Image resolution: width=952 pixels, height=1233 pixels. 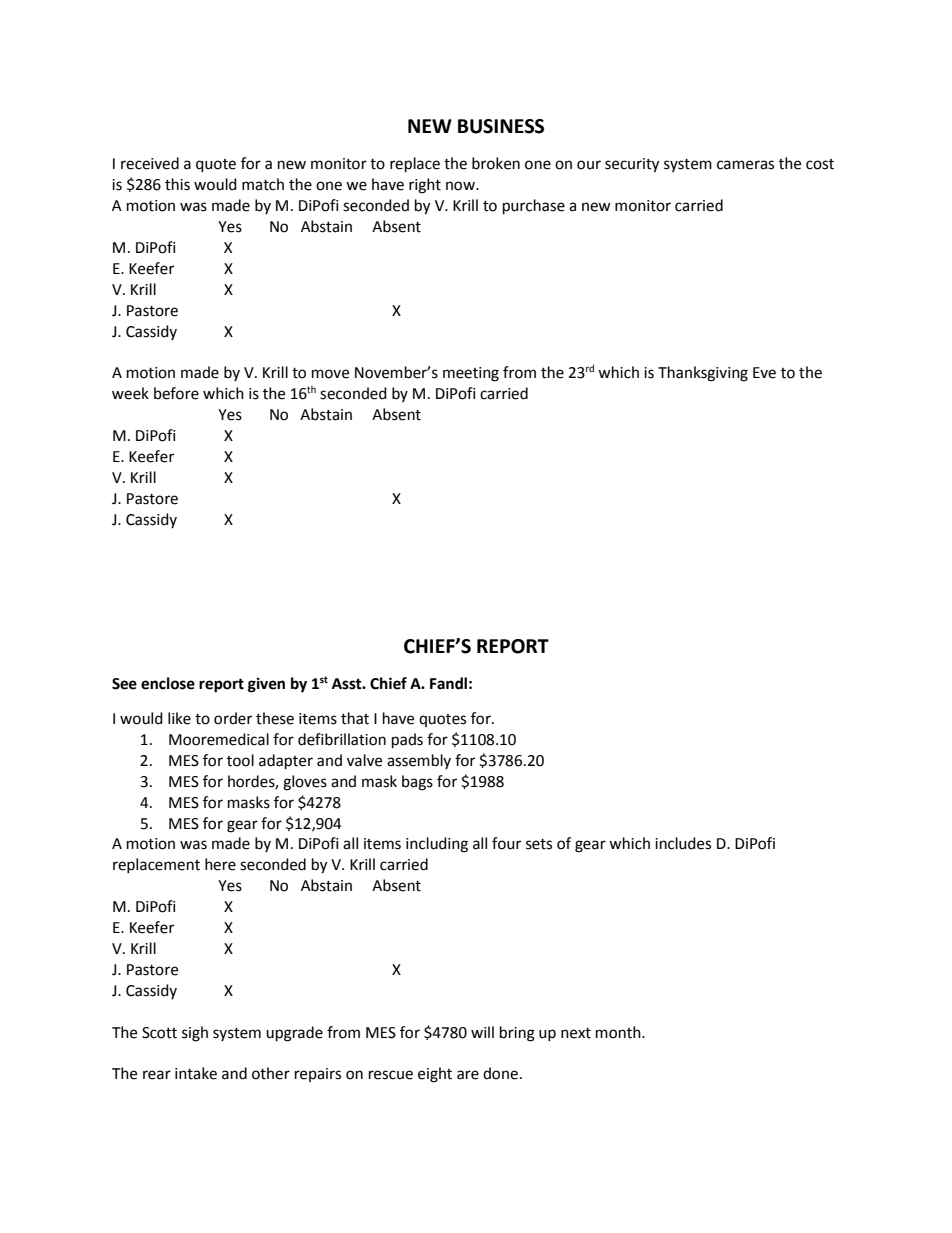 What do you see at coordinates (496, 163) in the document?
I see `broken` at bounding box center [496, 163].
